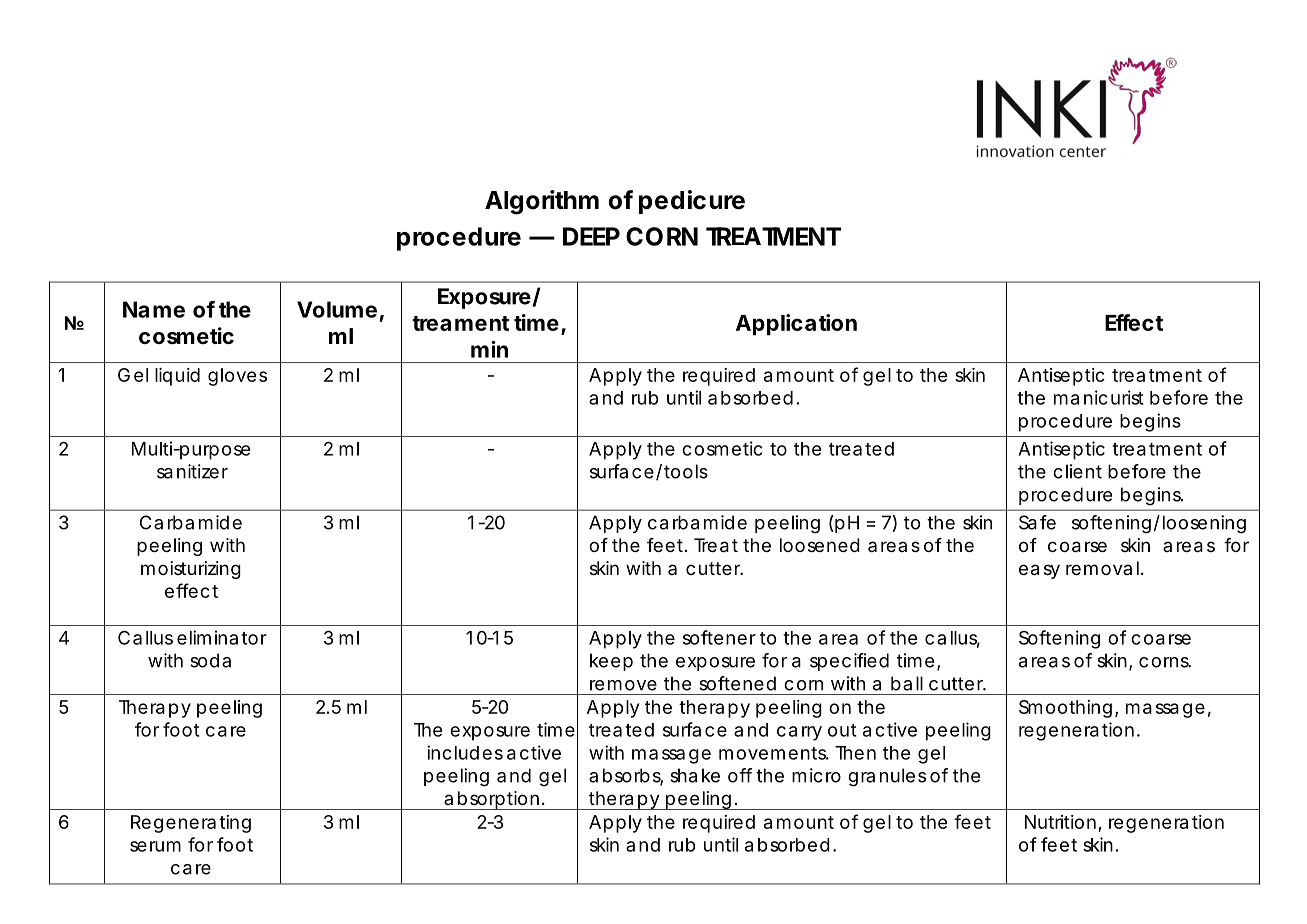  I want to click on easy, so click(1039, 571).
